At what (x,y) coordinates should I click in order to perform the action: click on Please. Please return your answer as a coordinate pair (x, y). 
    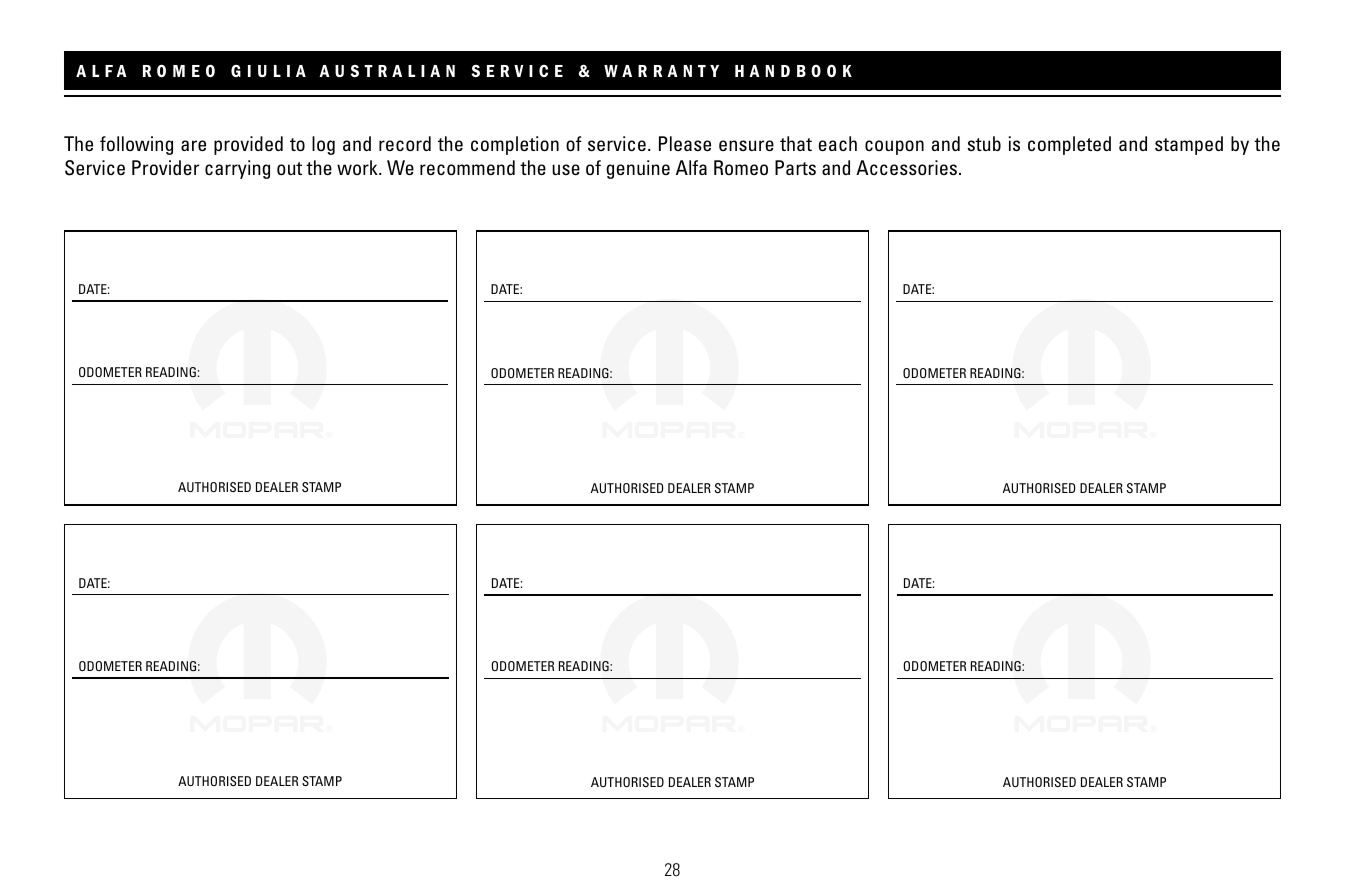
    Looking at the image, I should click on (685, 143).
